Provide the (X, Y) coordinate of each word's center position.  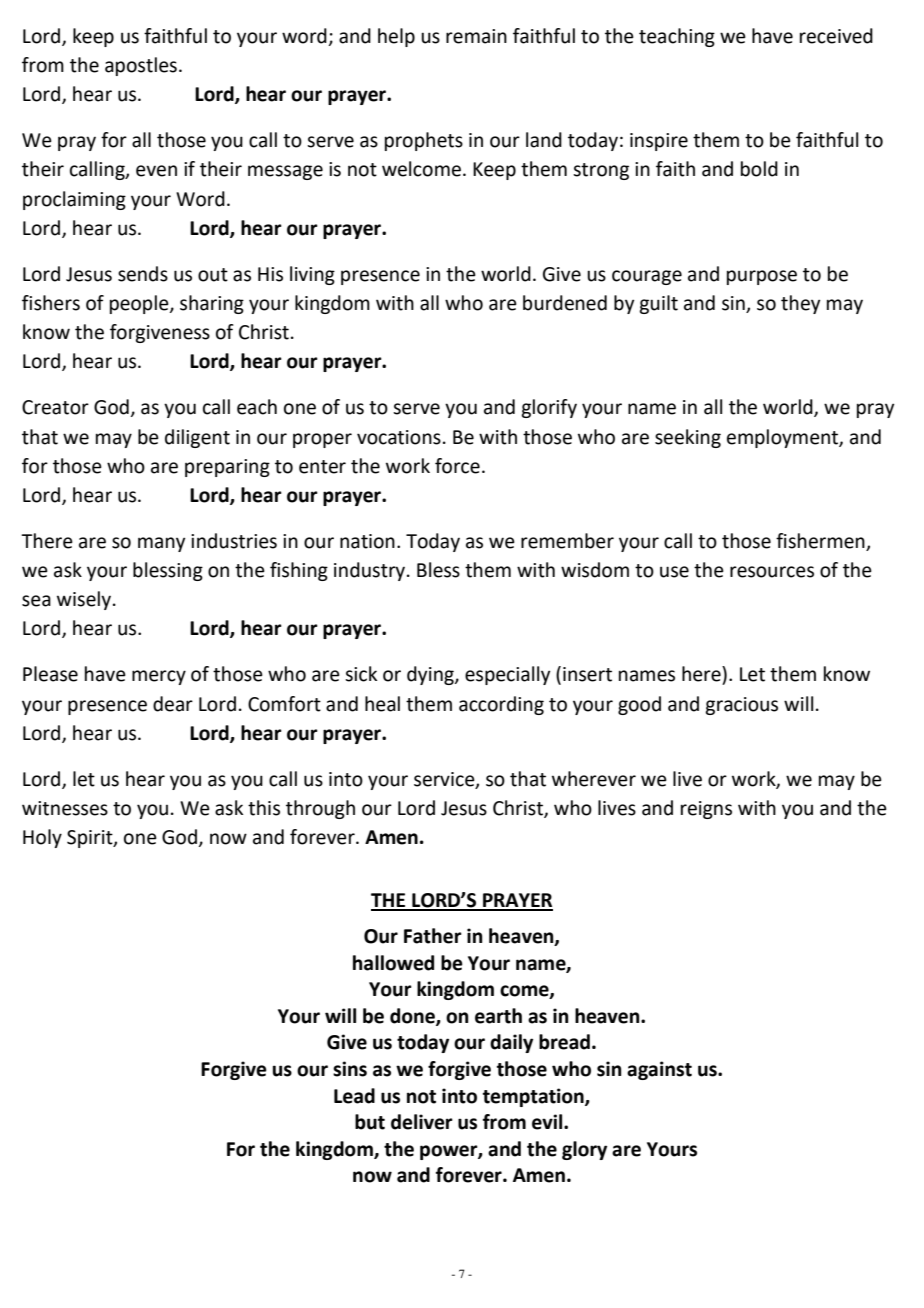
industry (371, 571)
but (370, 1122)
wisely (84, 600)
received (836, 36)
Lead (354, 1096)
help (396, 37)
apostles (141, 66)
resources (772, 572)
